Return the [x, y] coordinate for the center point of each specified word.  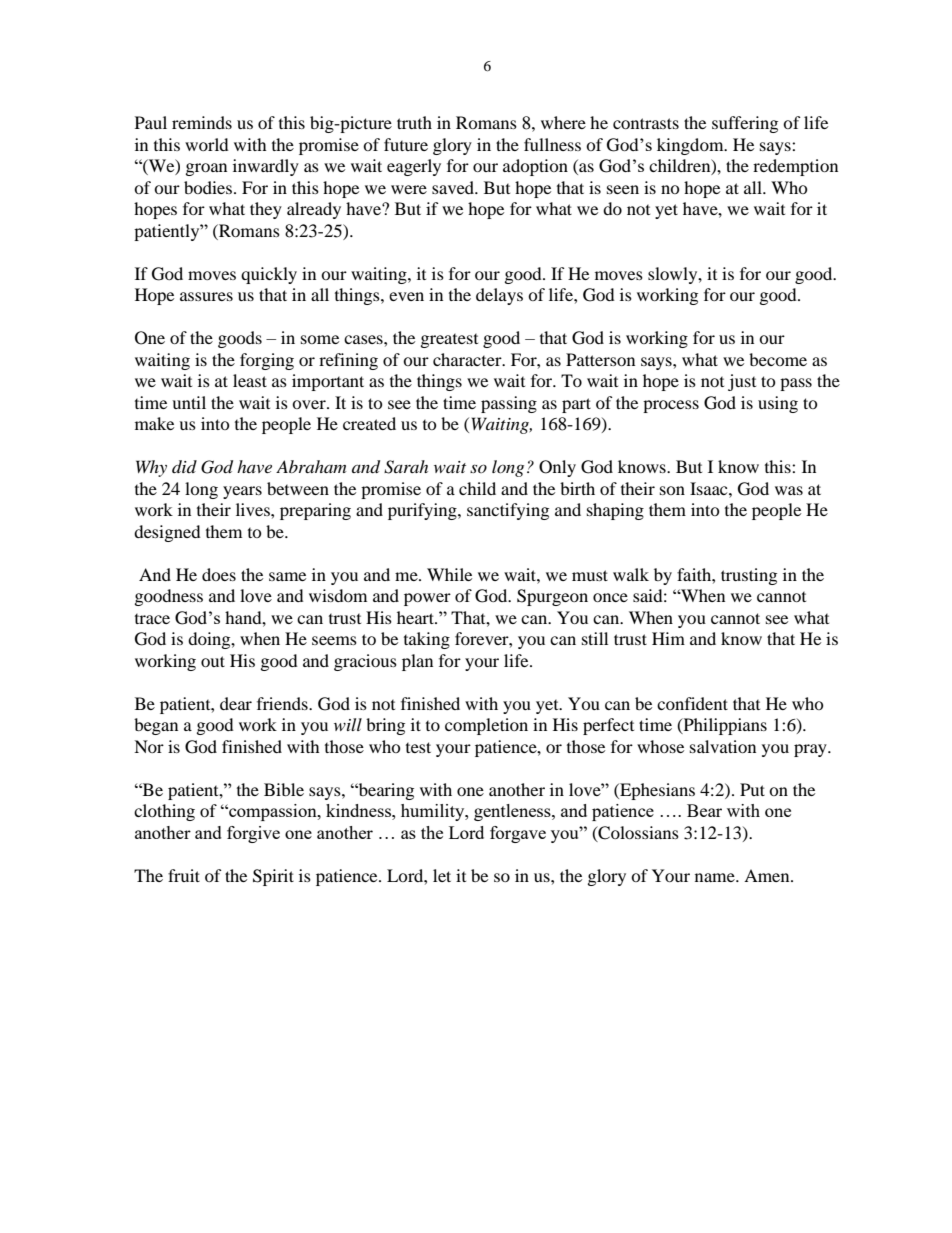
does [219, 574]
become [778, 359]
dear [236, 703]
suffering [745, 124]
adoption [535, 167]
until [189, 402]
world [207, 144]
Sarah [406, 467]
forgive [253, 834]
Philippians [724, 726]
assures [206, 296]
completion [486, 726]
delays [499, 296]
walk [631, 574]
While [449, 574]
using [778, 404]
